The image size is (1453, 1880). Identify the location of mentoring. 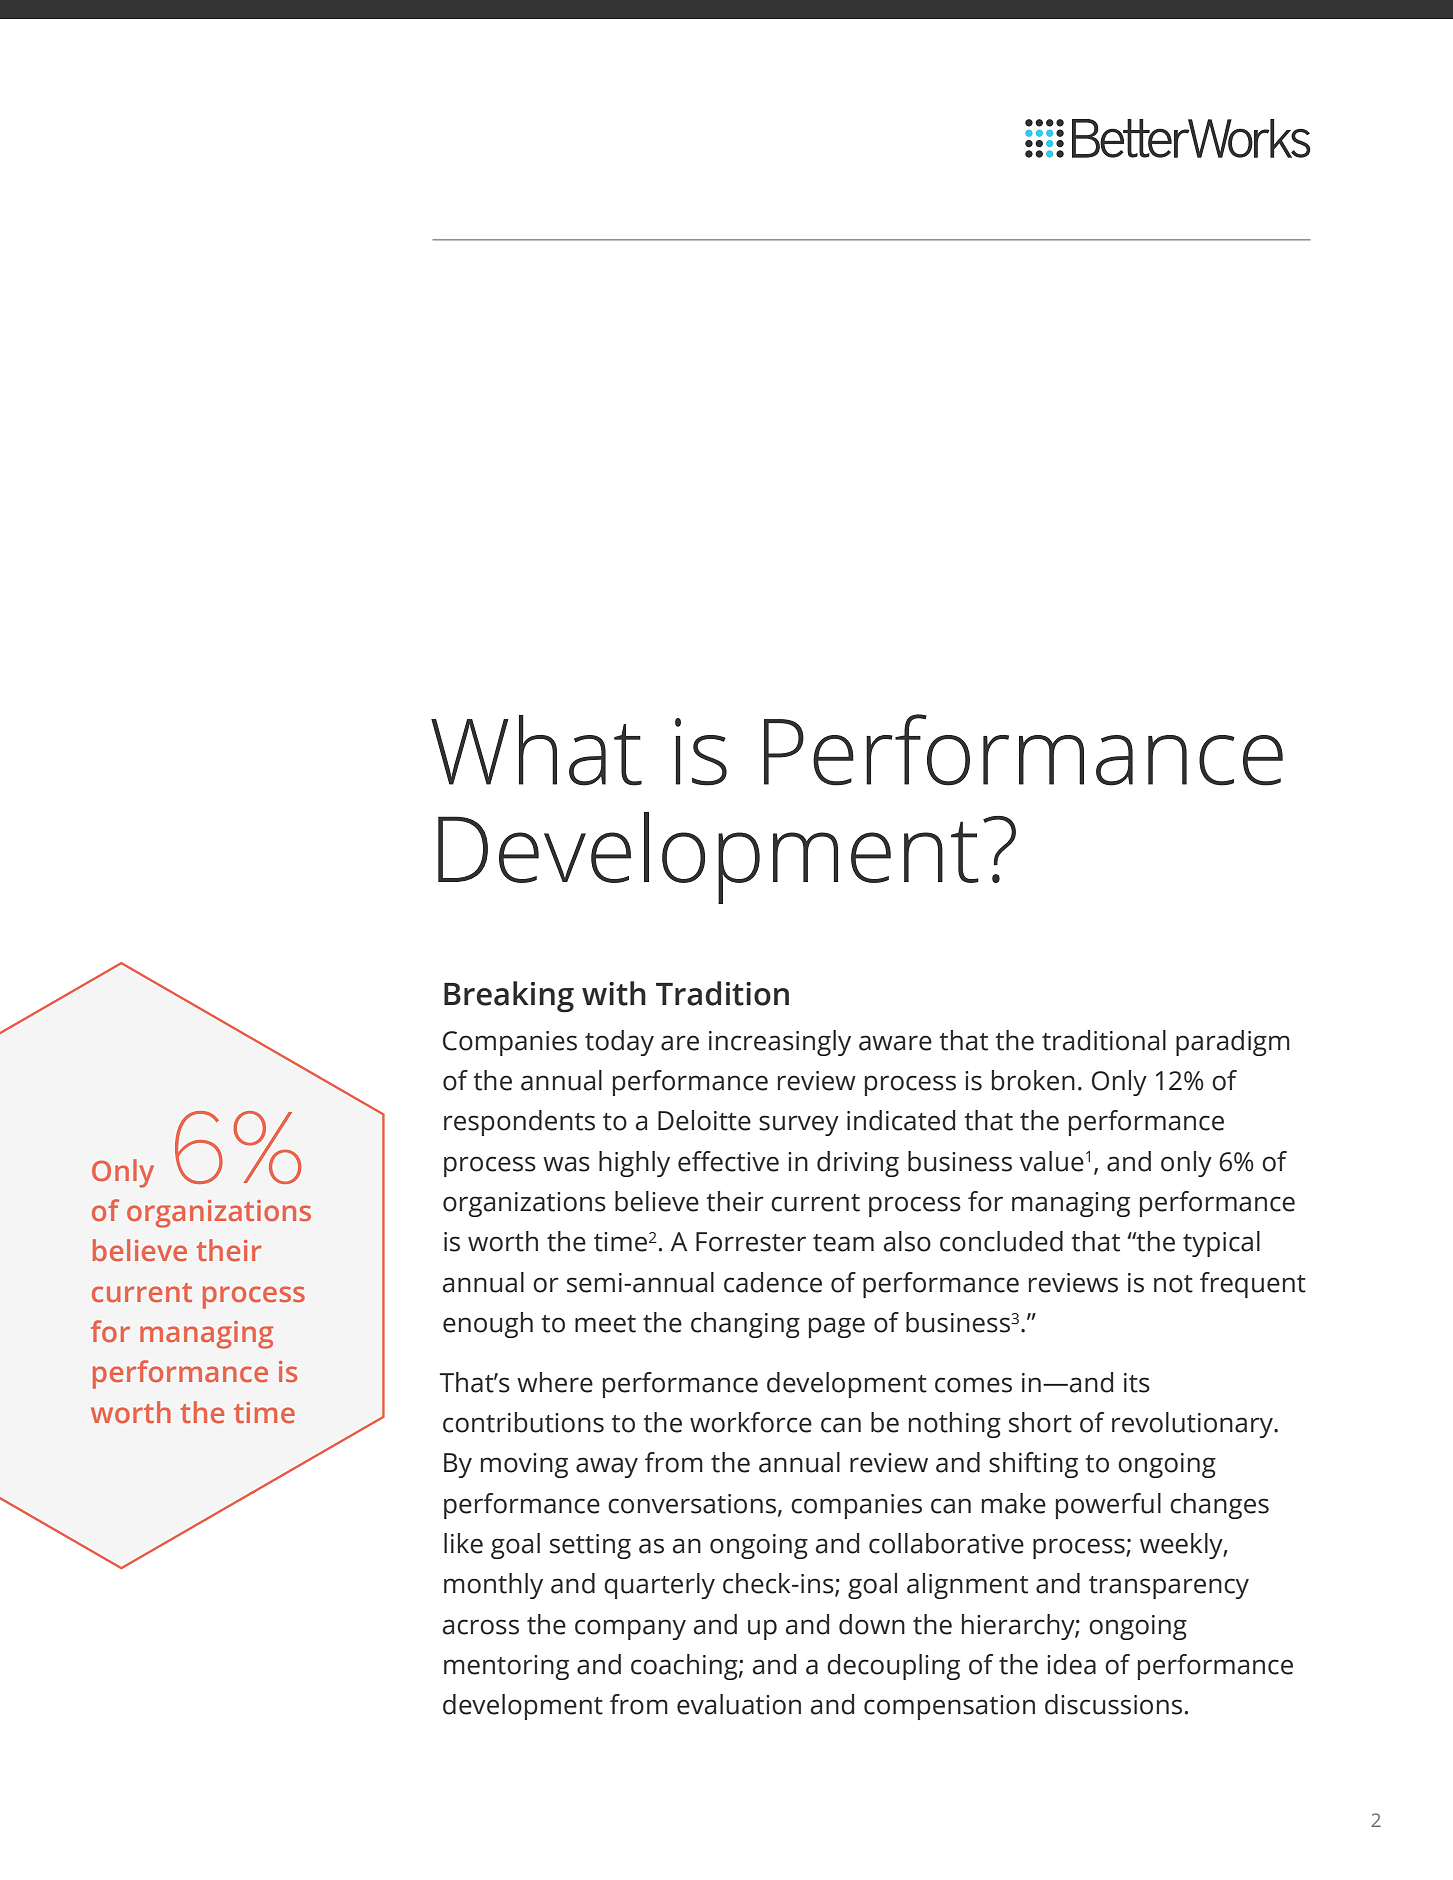
(506, 1667).
